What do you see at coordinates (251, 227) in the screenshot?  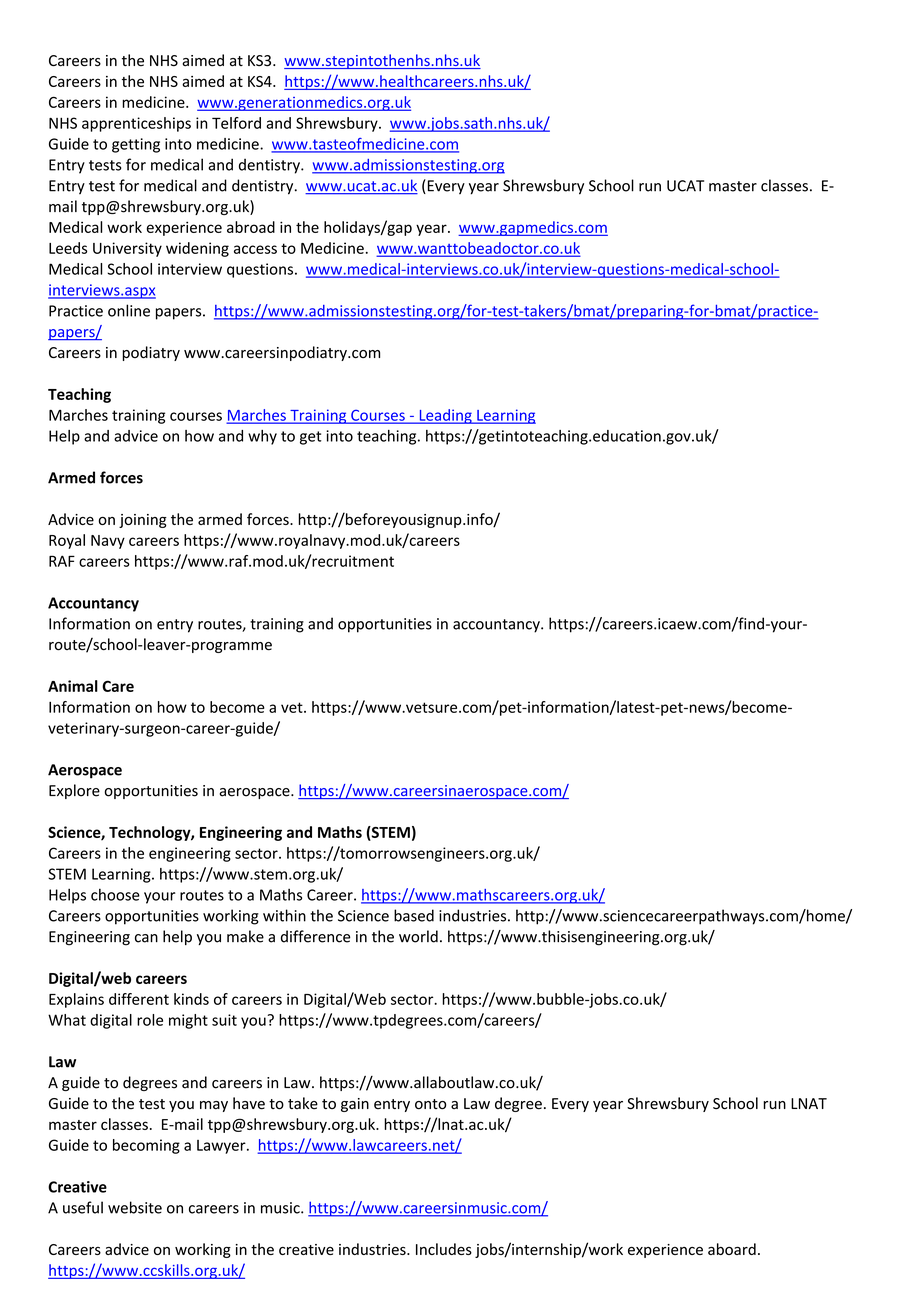 I see `abroad` at bounding box center [251, 227].
